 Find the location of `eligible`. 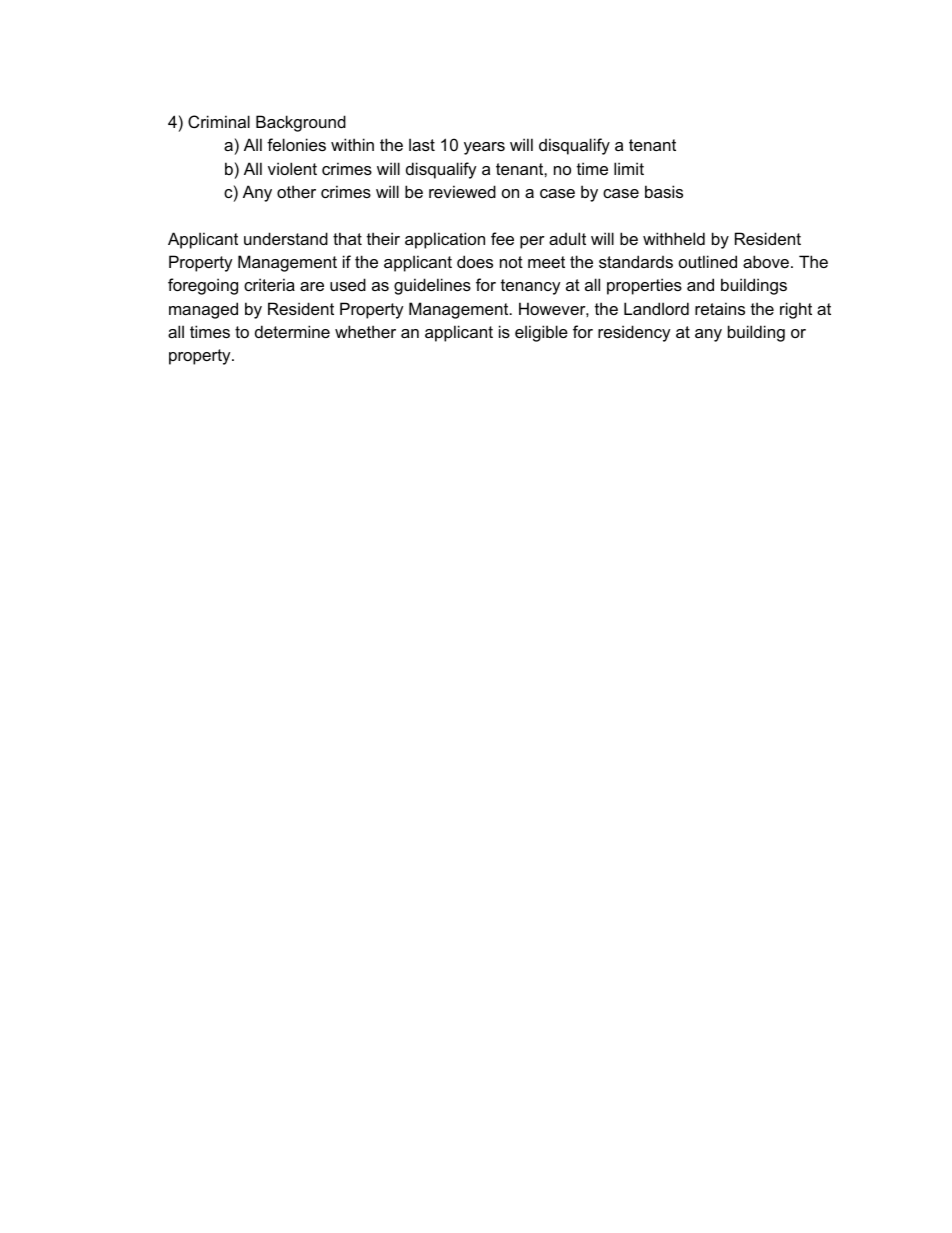

eligible is located at coordinates (541, 333).
